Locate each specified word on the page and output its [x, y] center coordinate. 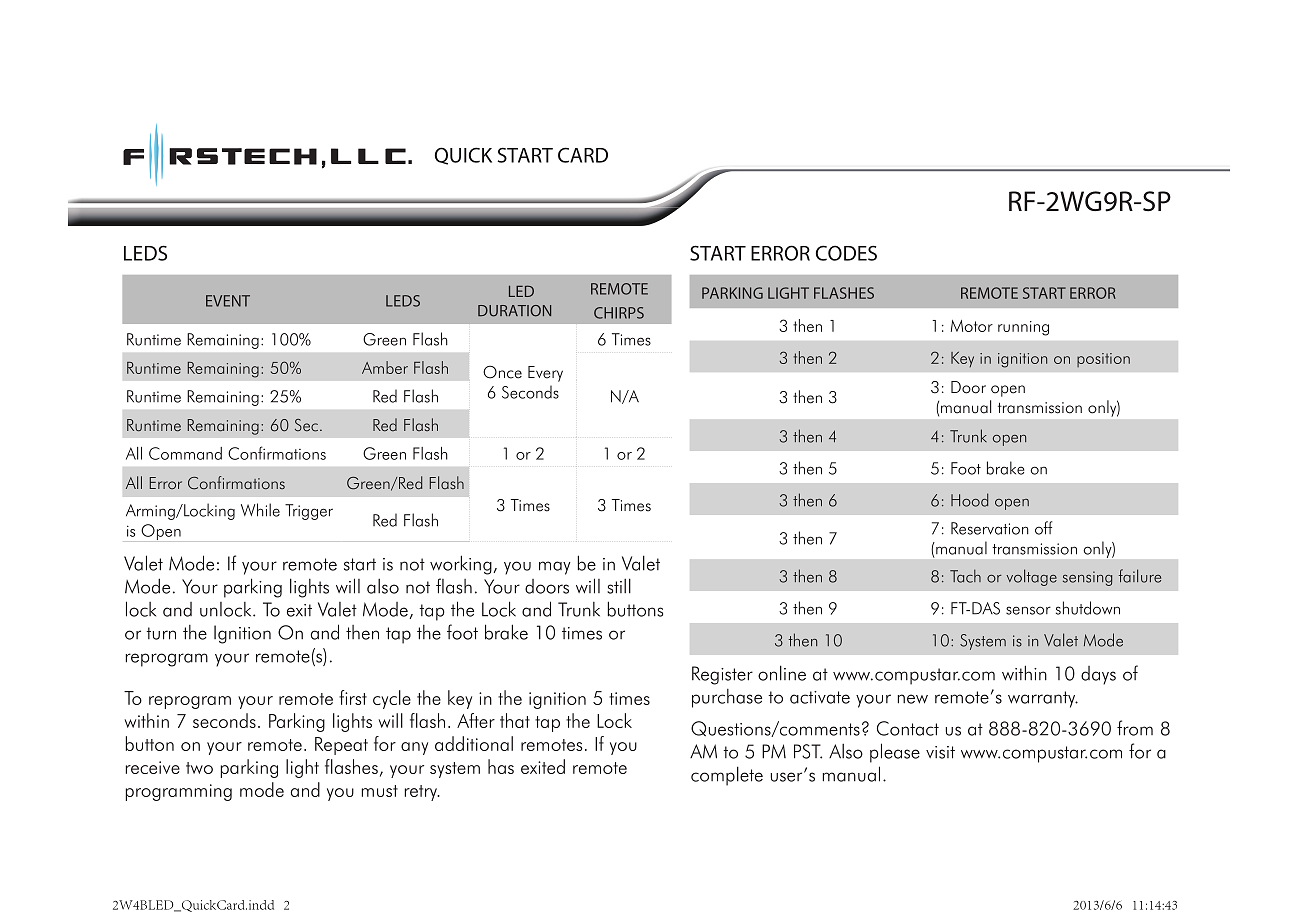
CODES [846, 253]
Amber [385, 367]
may [555, 568]
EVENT [228, 301]
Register [722, 675]
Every [545, 374]
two [199, 768]
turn [161, 633]
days [1098, 675]
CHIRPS [619, 313]
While [260, 510]
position [1103, 360]
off [1043, 528]
